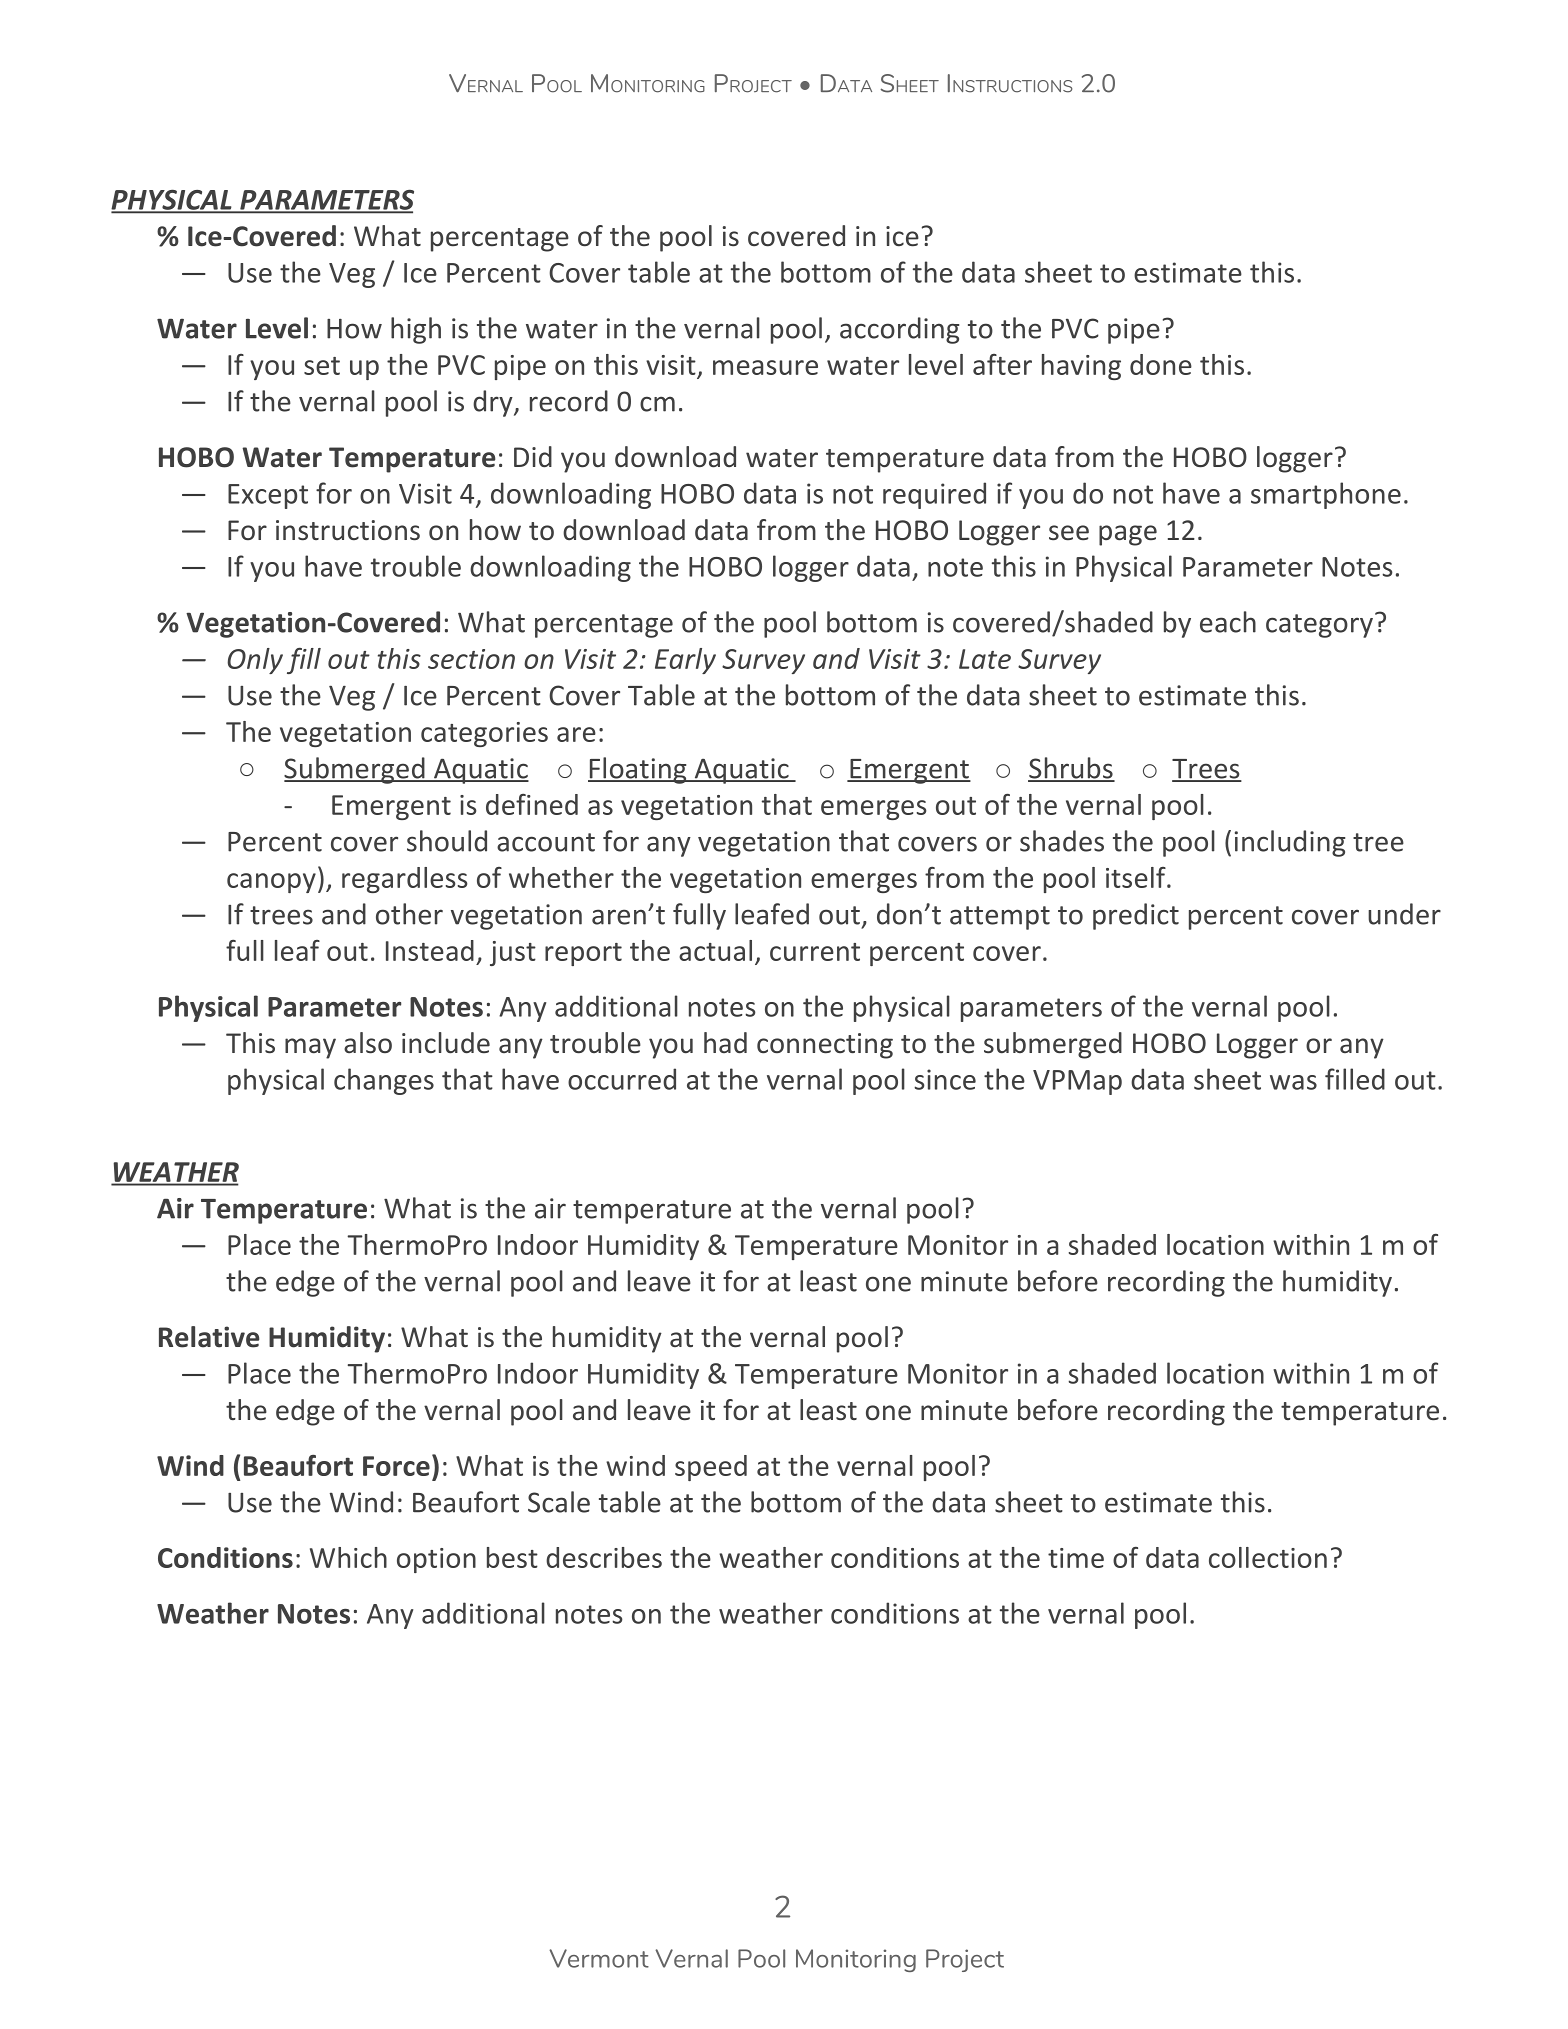 Image resolution: width=1568 pixels, height=2029 pixels. I want to click on Floating, so click(638, 770).
